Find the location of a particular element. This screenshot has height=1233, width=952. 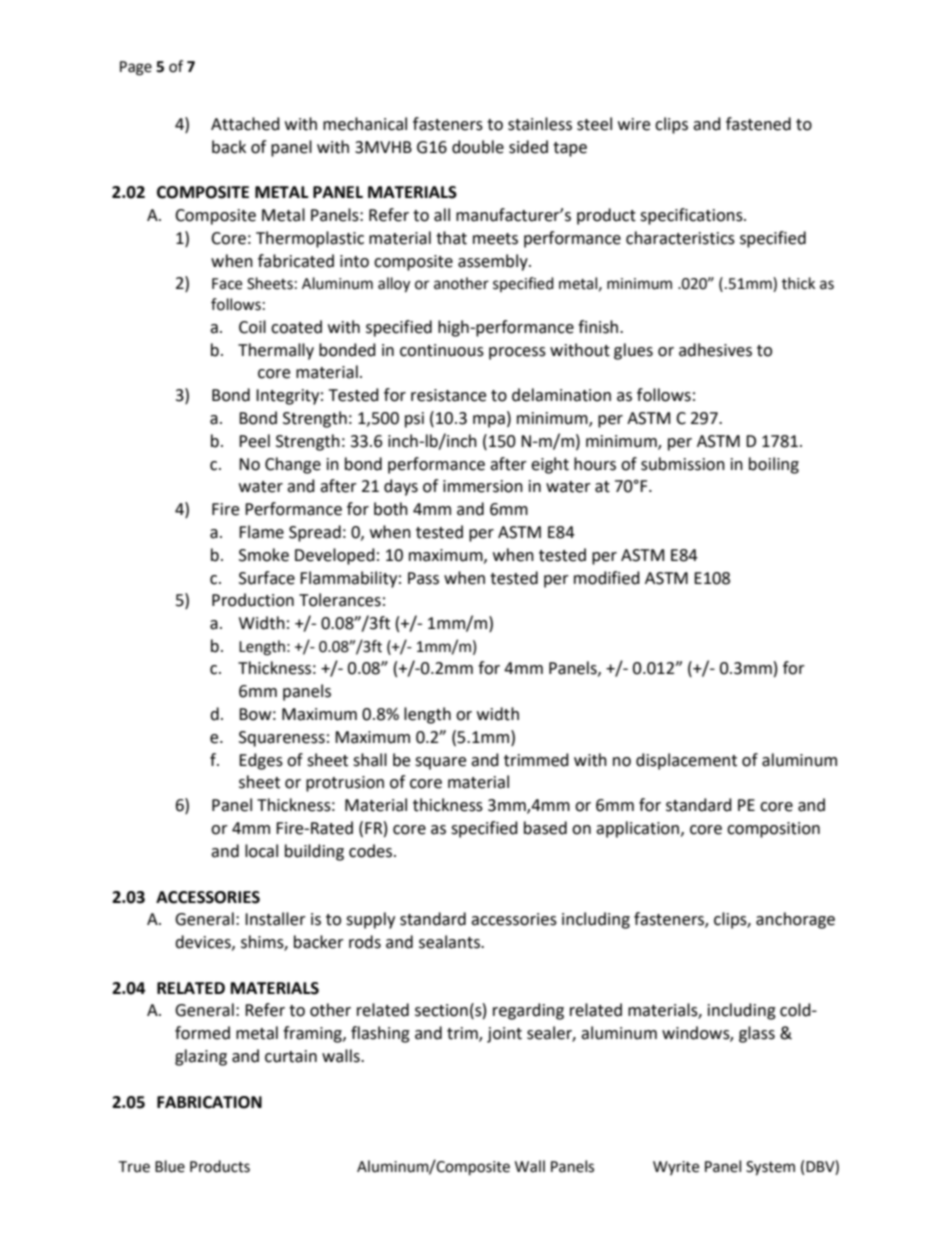

modified is located at coordinates (607, 578).
